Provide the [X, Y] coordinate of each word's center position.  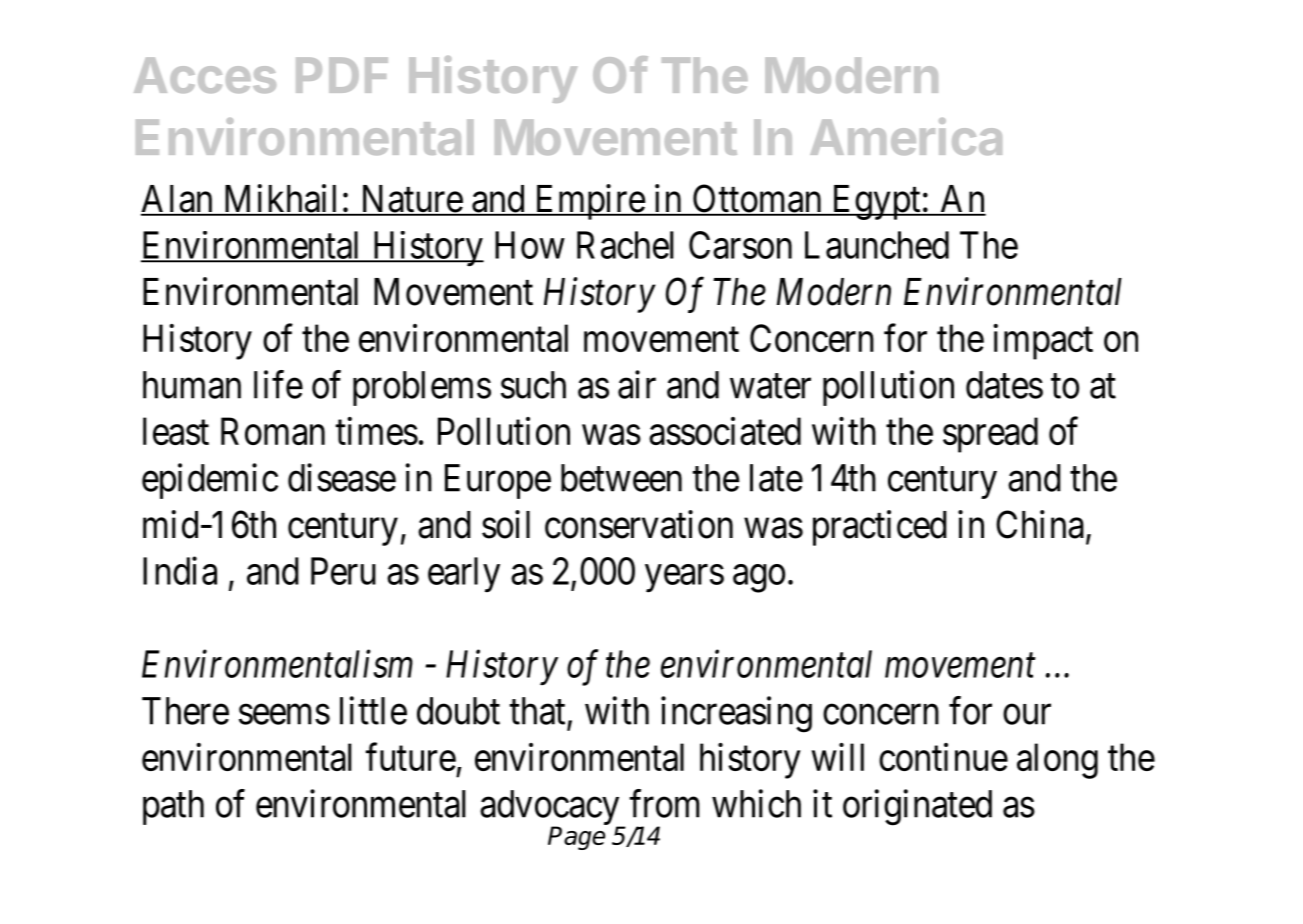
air [637, 384]
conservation [639, 524]
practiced [880, 528]
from [665, 803]
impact [1043, 342]
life [278, 384]
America [906, 136]
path [173, 807]
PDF [342, 75]
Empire [589, 202]
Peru [343, 571]
